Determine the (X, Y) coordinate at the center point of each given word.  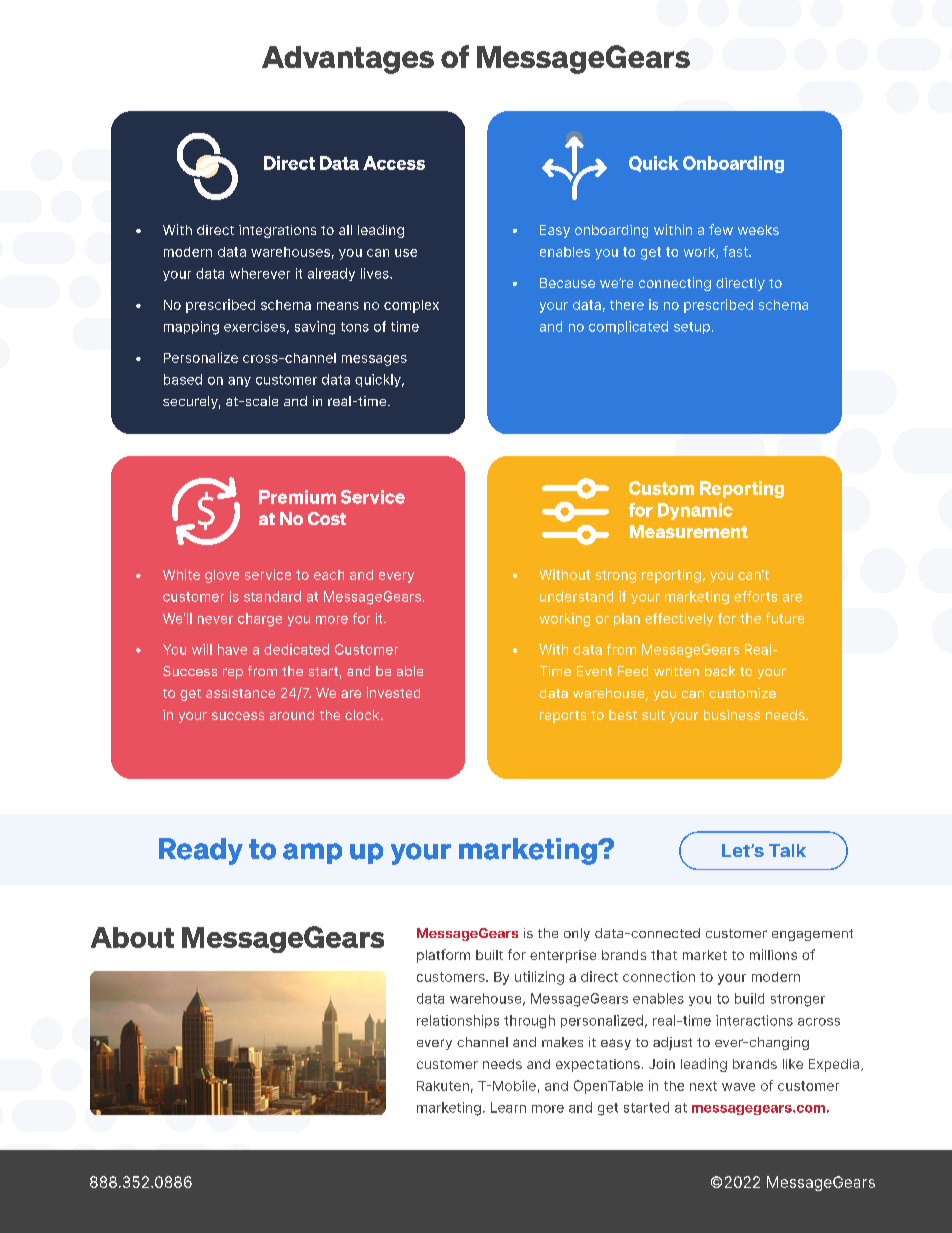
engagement (812, 935)
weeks (758, 230)
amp (312, 853)
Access (394, 163)
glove (222, 576)
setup (692, 328)
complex (411, 306)
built (489, 955)
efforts (755, 596)
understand (576, 596)
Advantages (348, 60)
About (132, 937)
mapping (191, 328)
